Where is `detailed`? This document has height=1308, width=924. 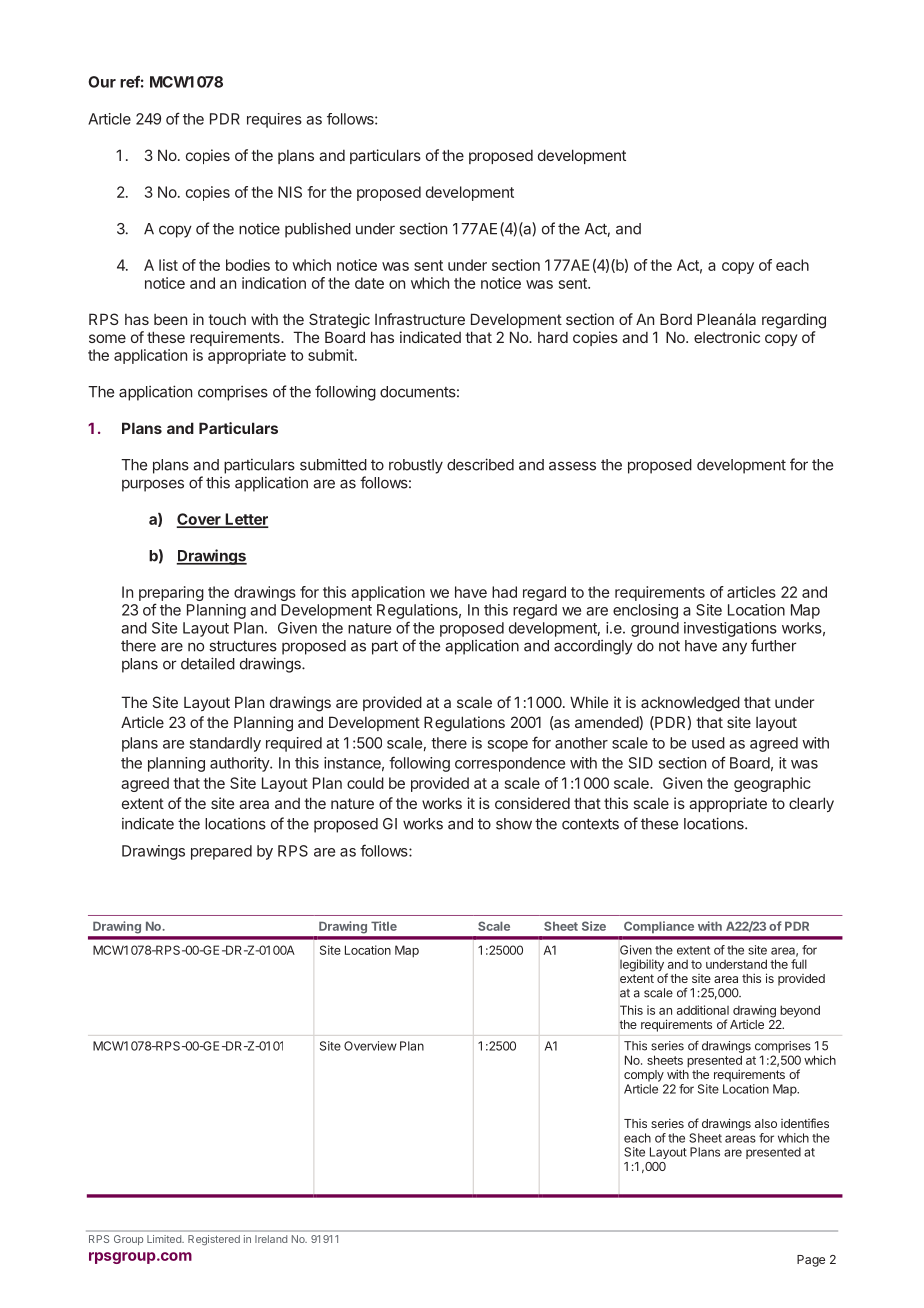
detailed is located at coordinates (208, 663).
